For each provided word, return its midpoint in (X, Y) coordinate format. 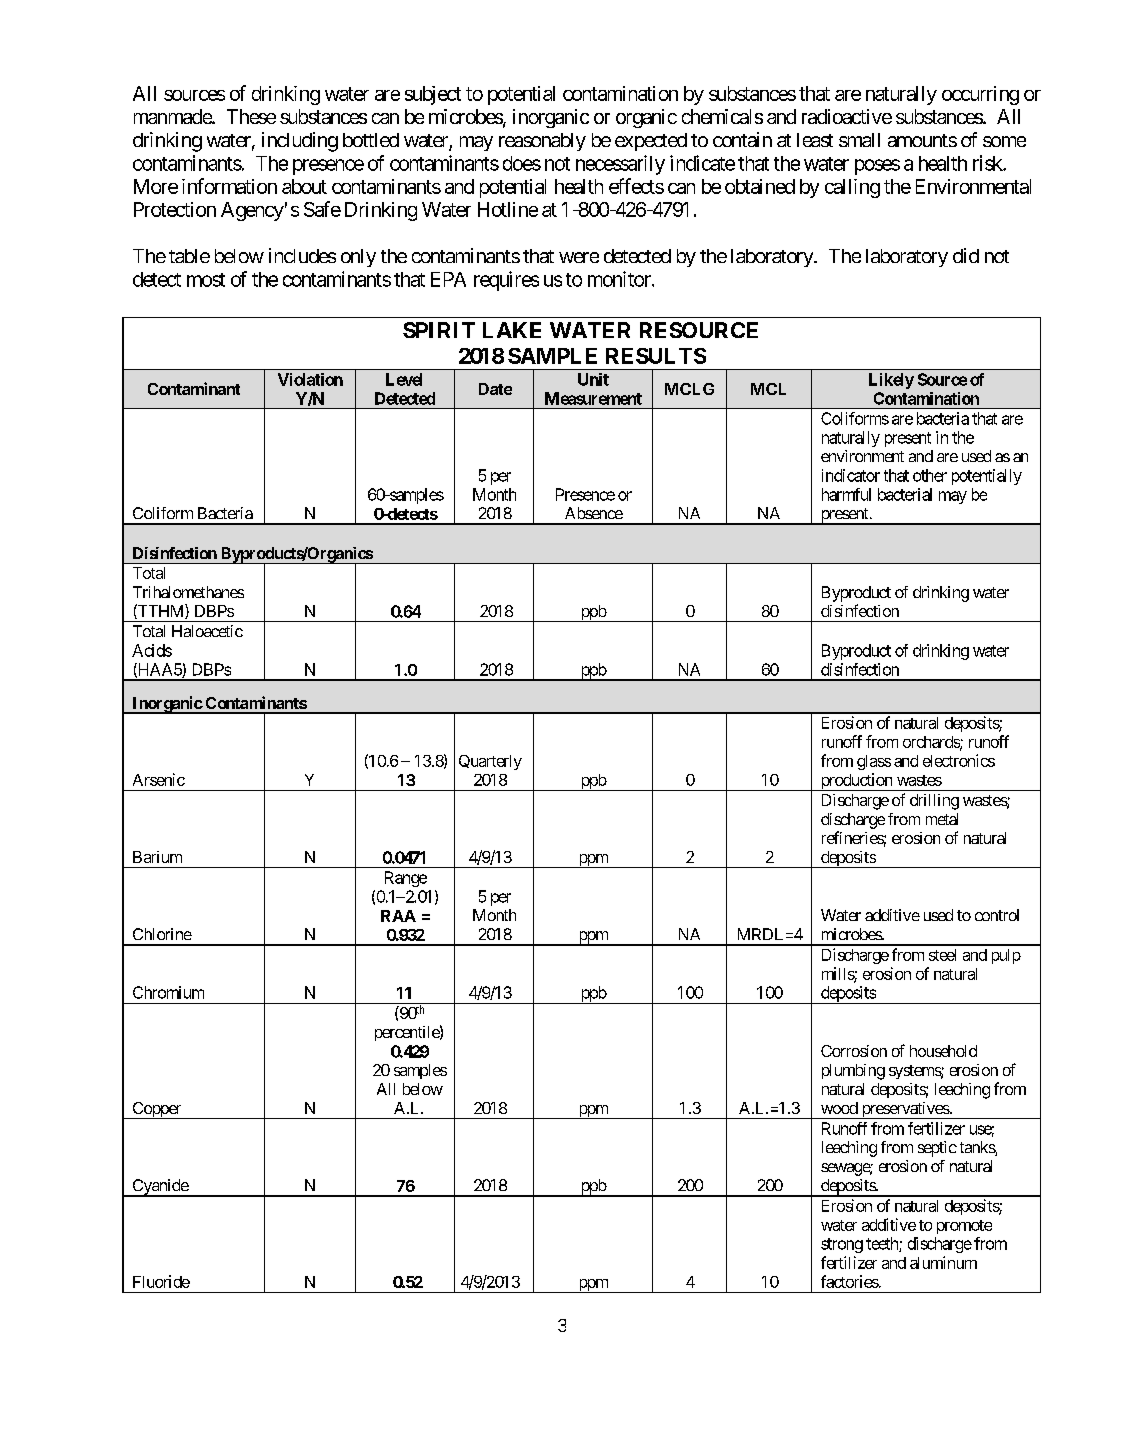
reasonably (542, 142)
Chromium (168, 992)
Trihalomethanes (188, 592)
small (859, 140)
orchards (932, 743)
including (300, 142)
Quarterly (490, 762)
